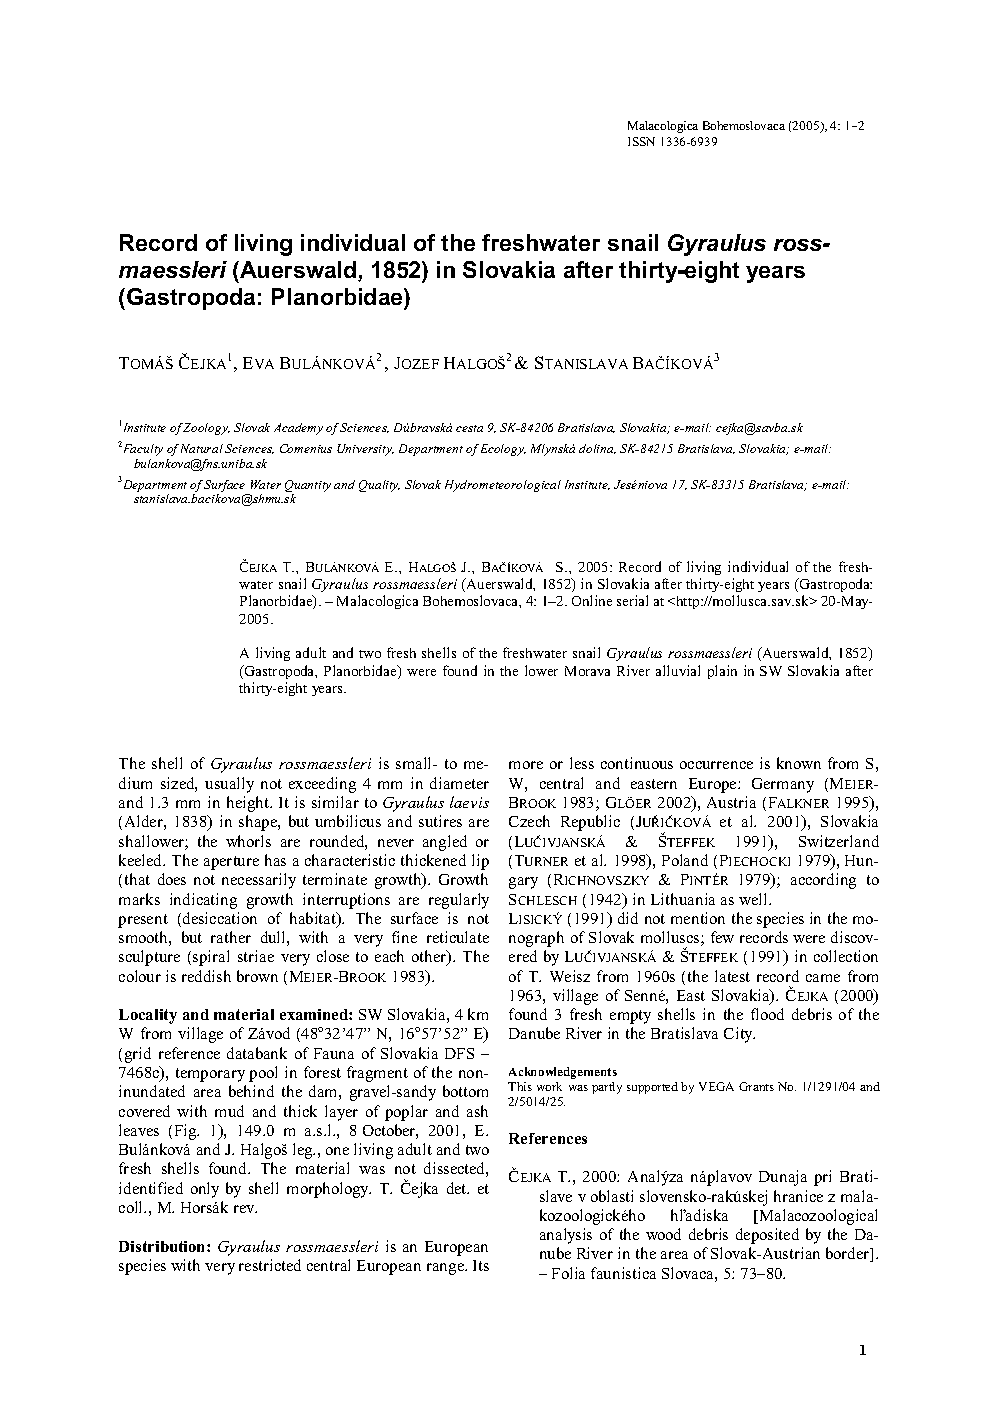  Describe the element at coordinates (308, 486) in the page. I see `Quantity` at that location.
